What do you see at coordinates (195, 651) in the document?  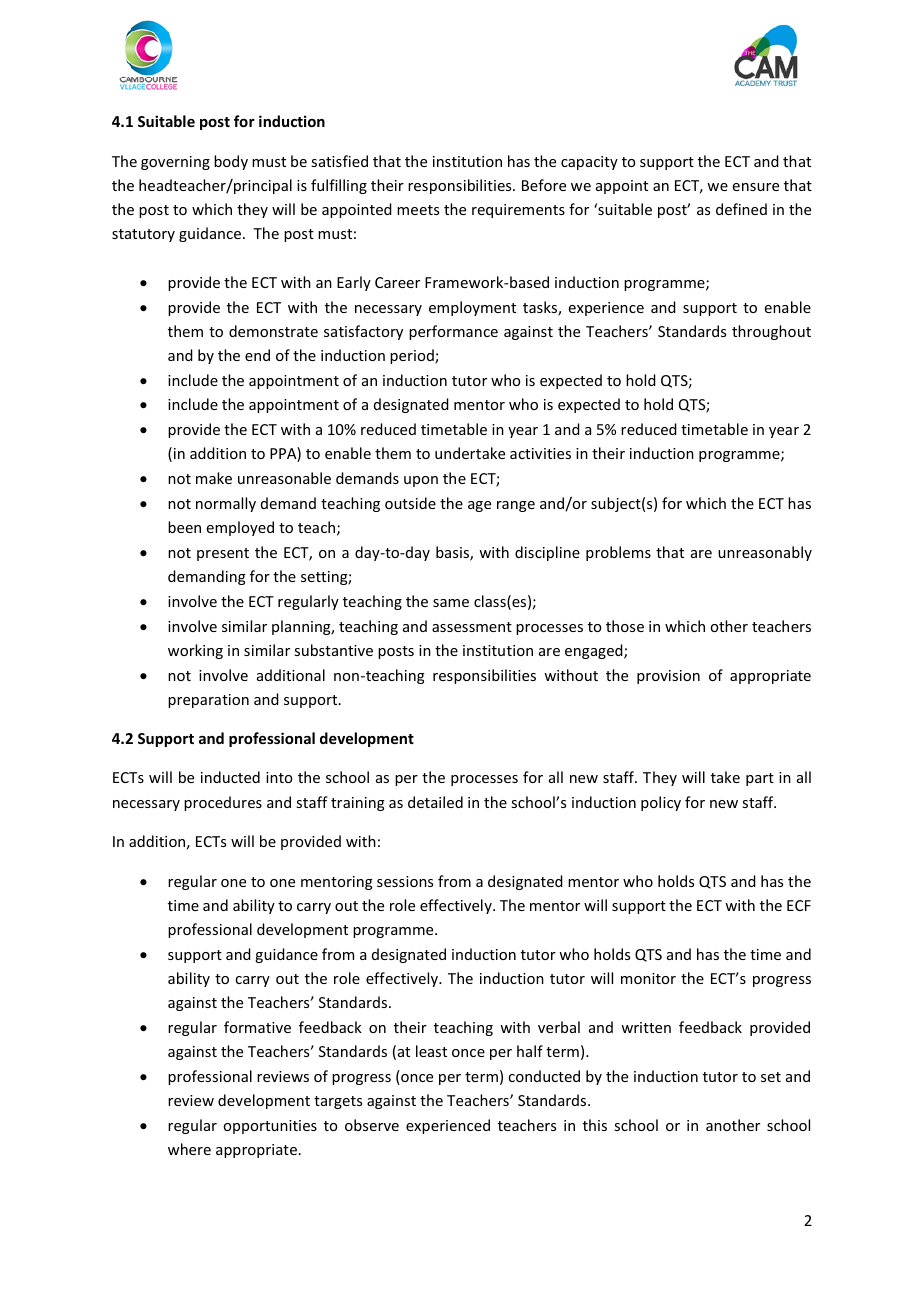 I see `working` at bounding box center [195, 651].
